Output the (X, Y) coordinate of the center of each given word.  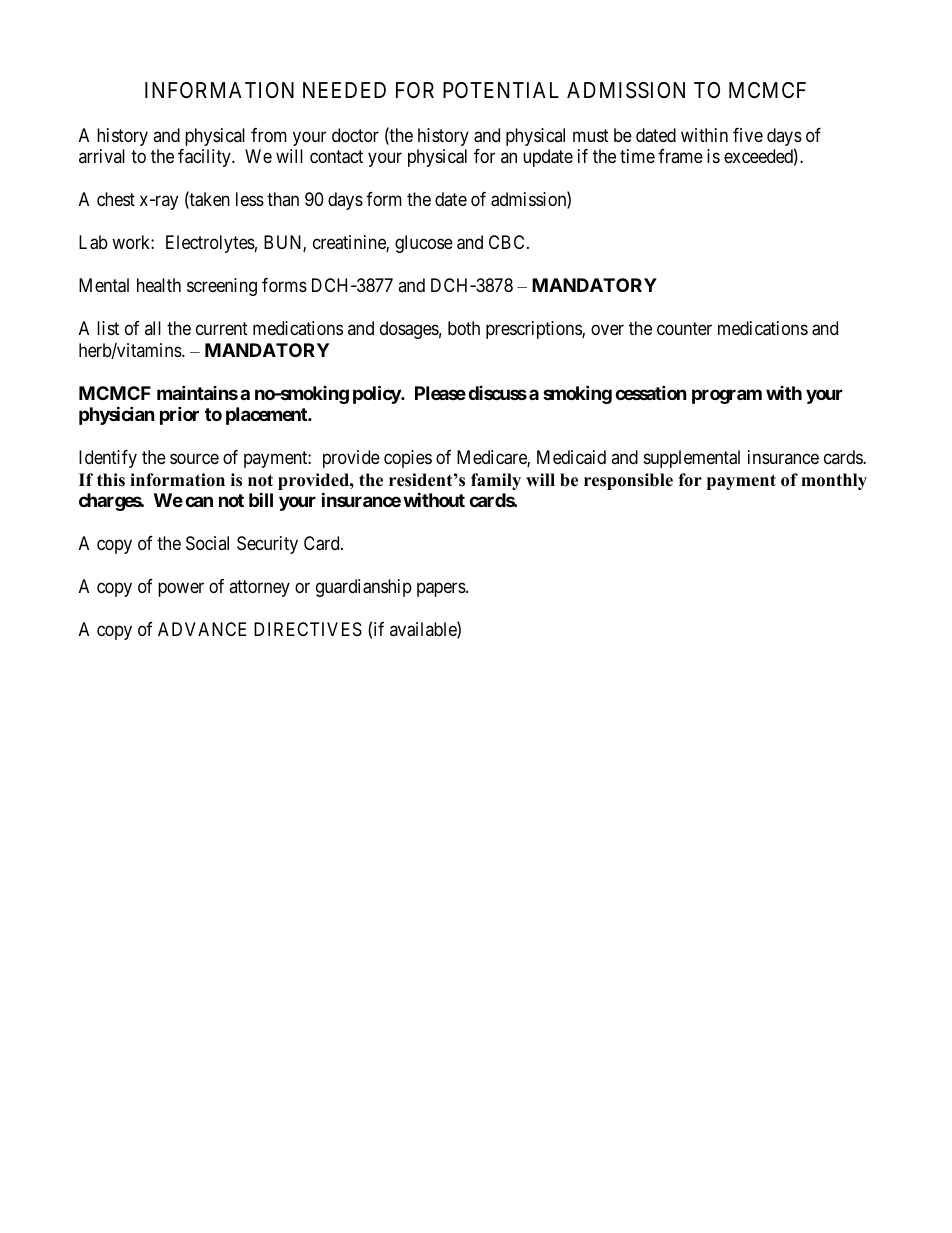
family (496, 481)
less (250, 199)
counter (684, 328)
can (199, 501)
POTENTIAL (501, 90)
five (748, 135)
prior (179, 415)
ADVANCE (202, 629)
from (269, 135)
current (222, 328)
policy (377, 394)
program (727, 396)
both (464, 328)
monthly (834, 481)
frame (680, 156)
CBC (506, 242)
